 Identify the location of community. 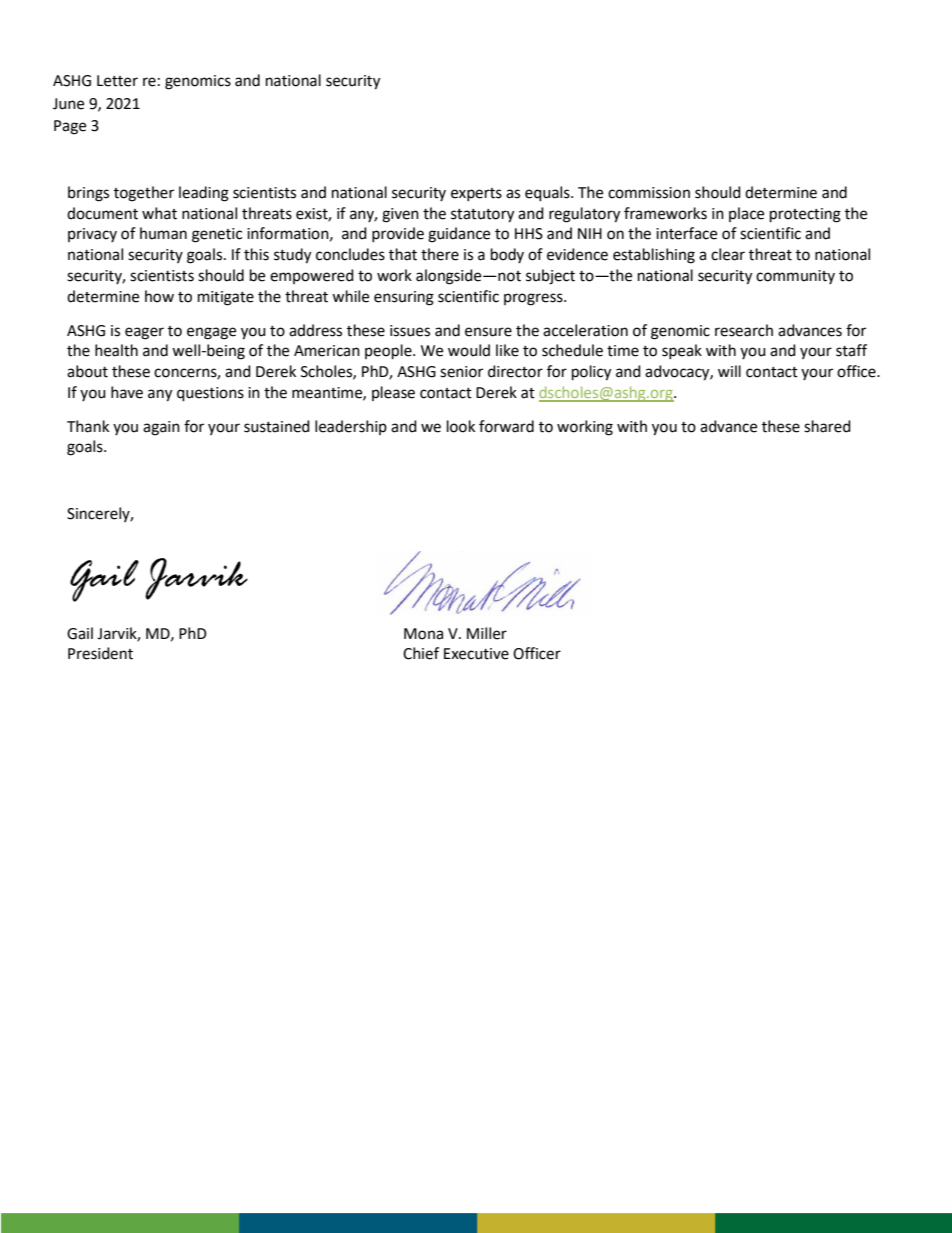
(795, 277).
